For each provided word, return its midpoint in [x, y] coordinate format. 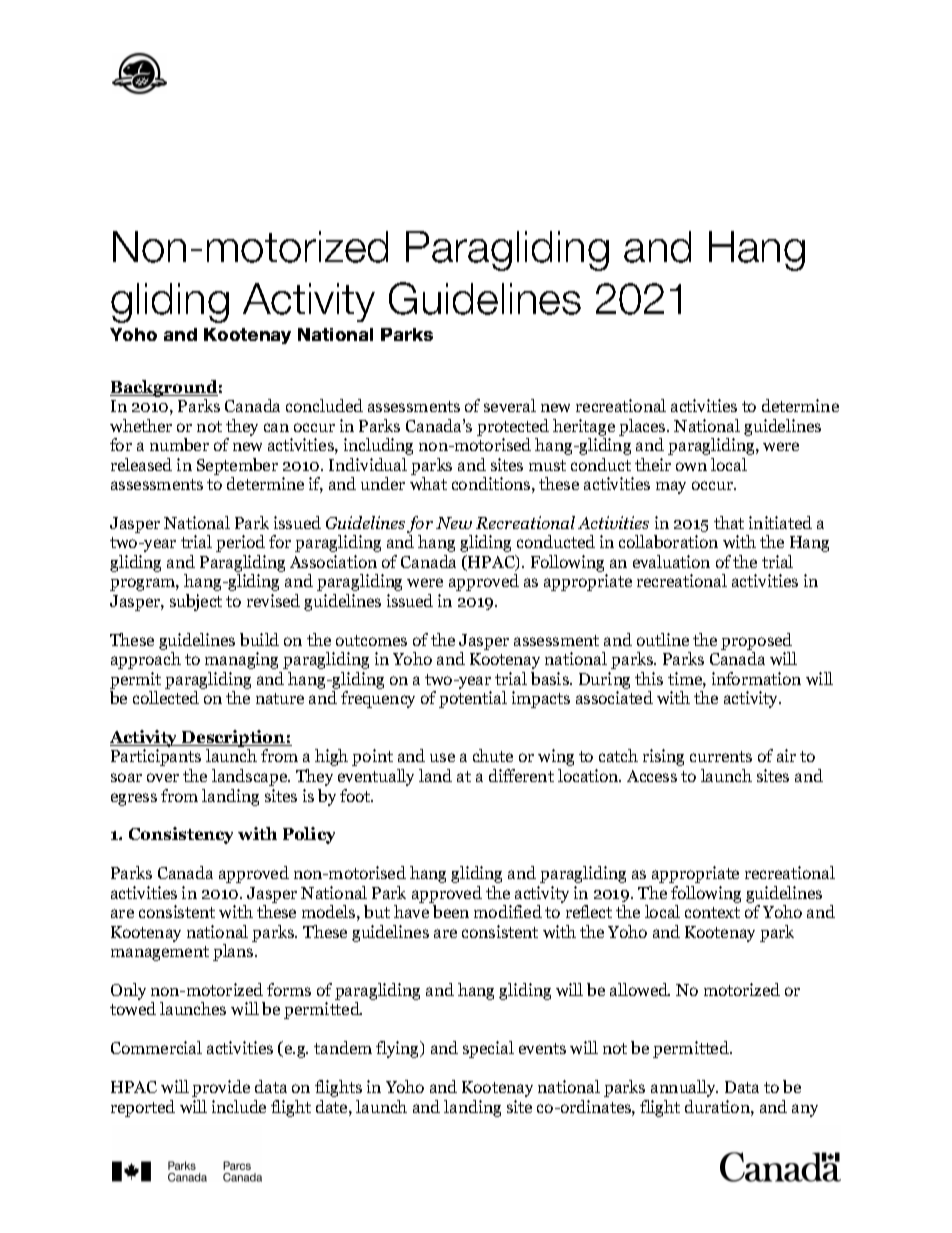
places [643, 427]
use [442, 757]
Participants [156, 757]
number [179, 444]
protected [513, 427]
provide [221, 1088]
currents [721, 756]
